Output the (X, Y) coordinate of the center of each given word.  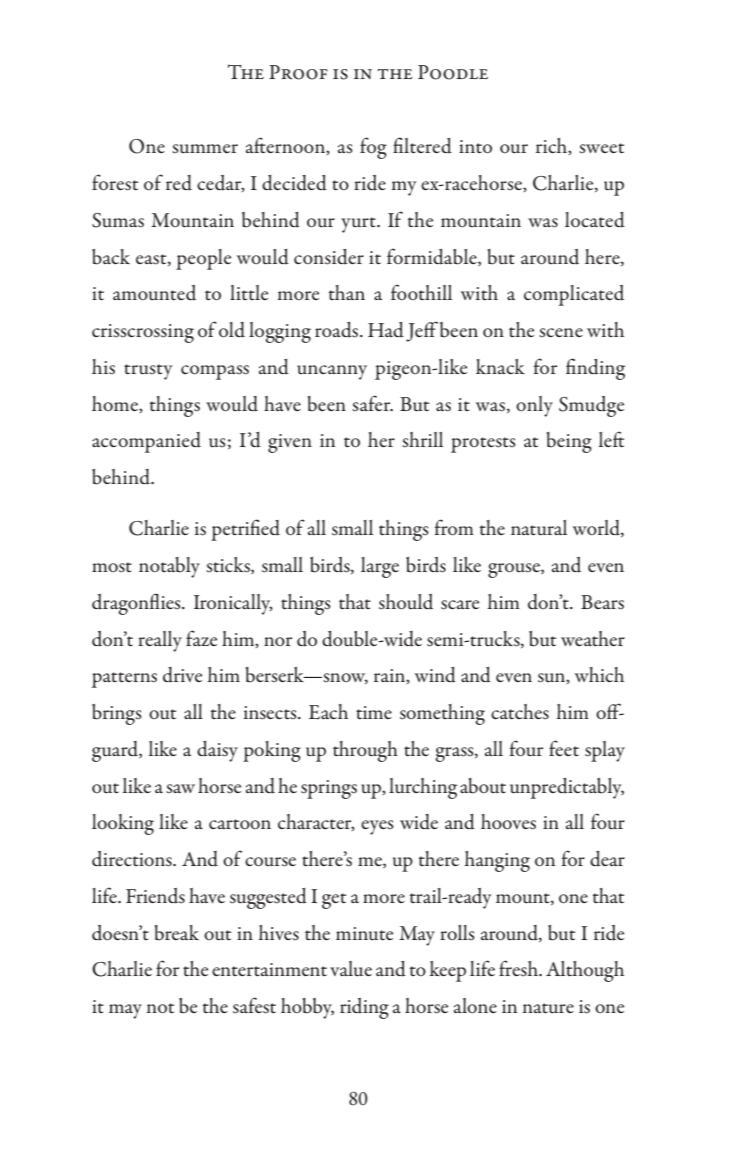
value (351, 968)
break (176, 933)
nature (548, 1008)
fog (373, 148)
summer (205, 148)
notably (169, 567)
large (380, 567)
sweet (601, 148)
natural (539, 528)
